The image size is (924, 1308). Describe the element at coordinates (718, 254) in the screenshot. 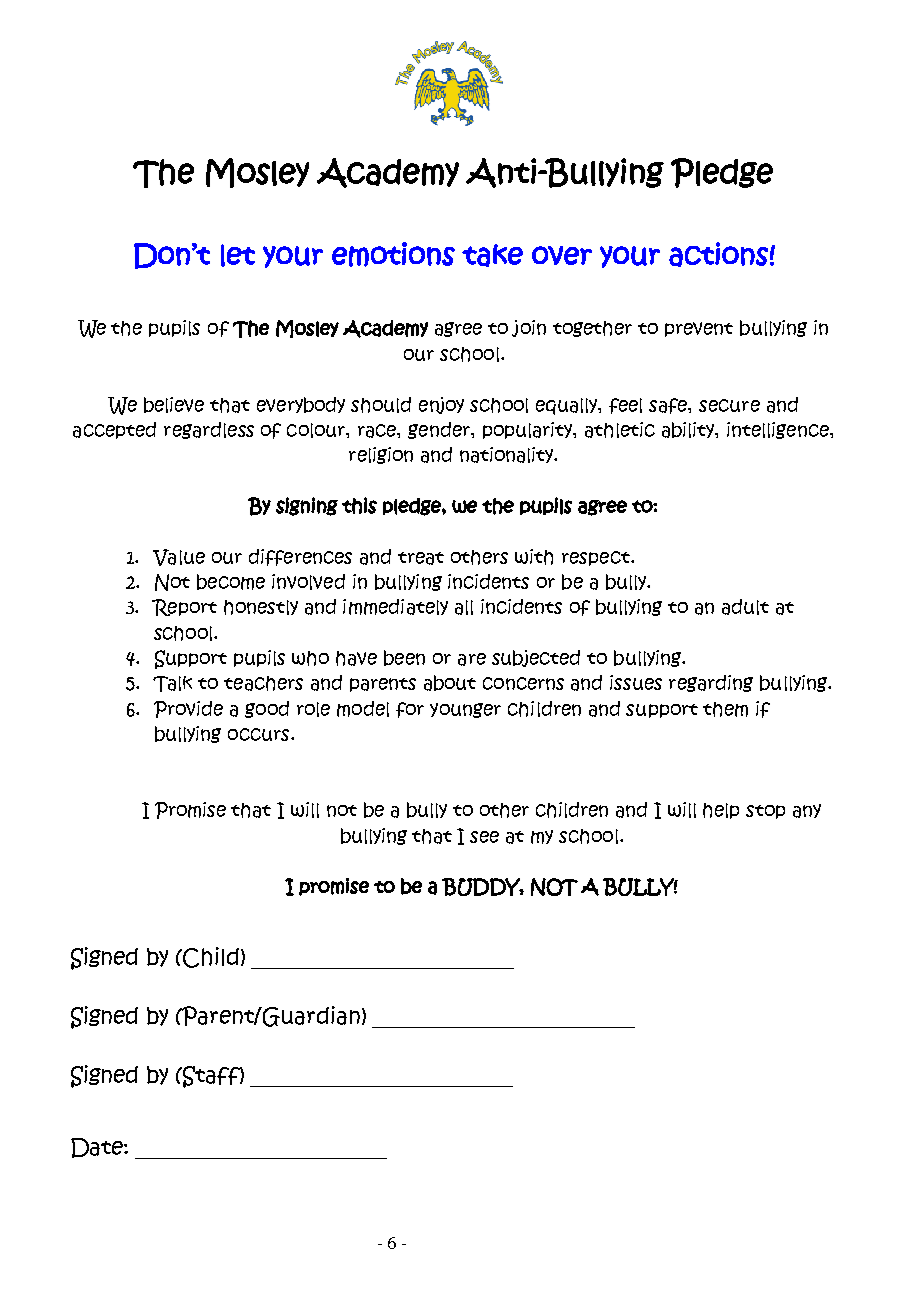

I see `actions` at that location.
